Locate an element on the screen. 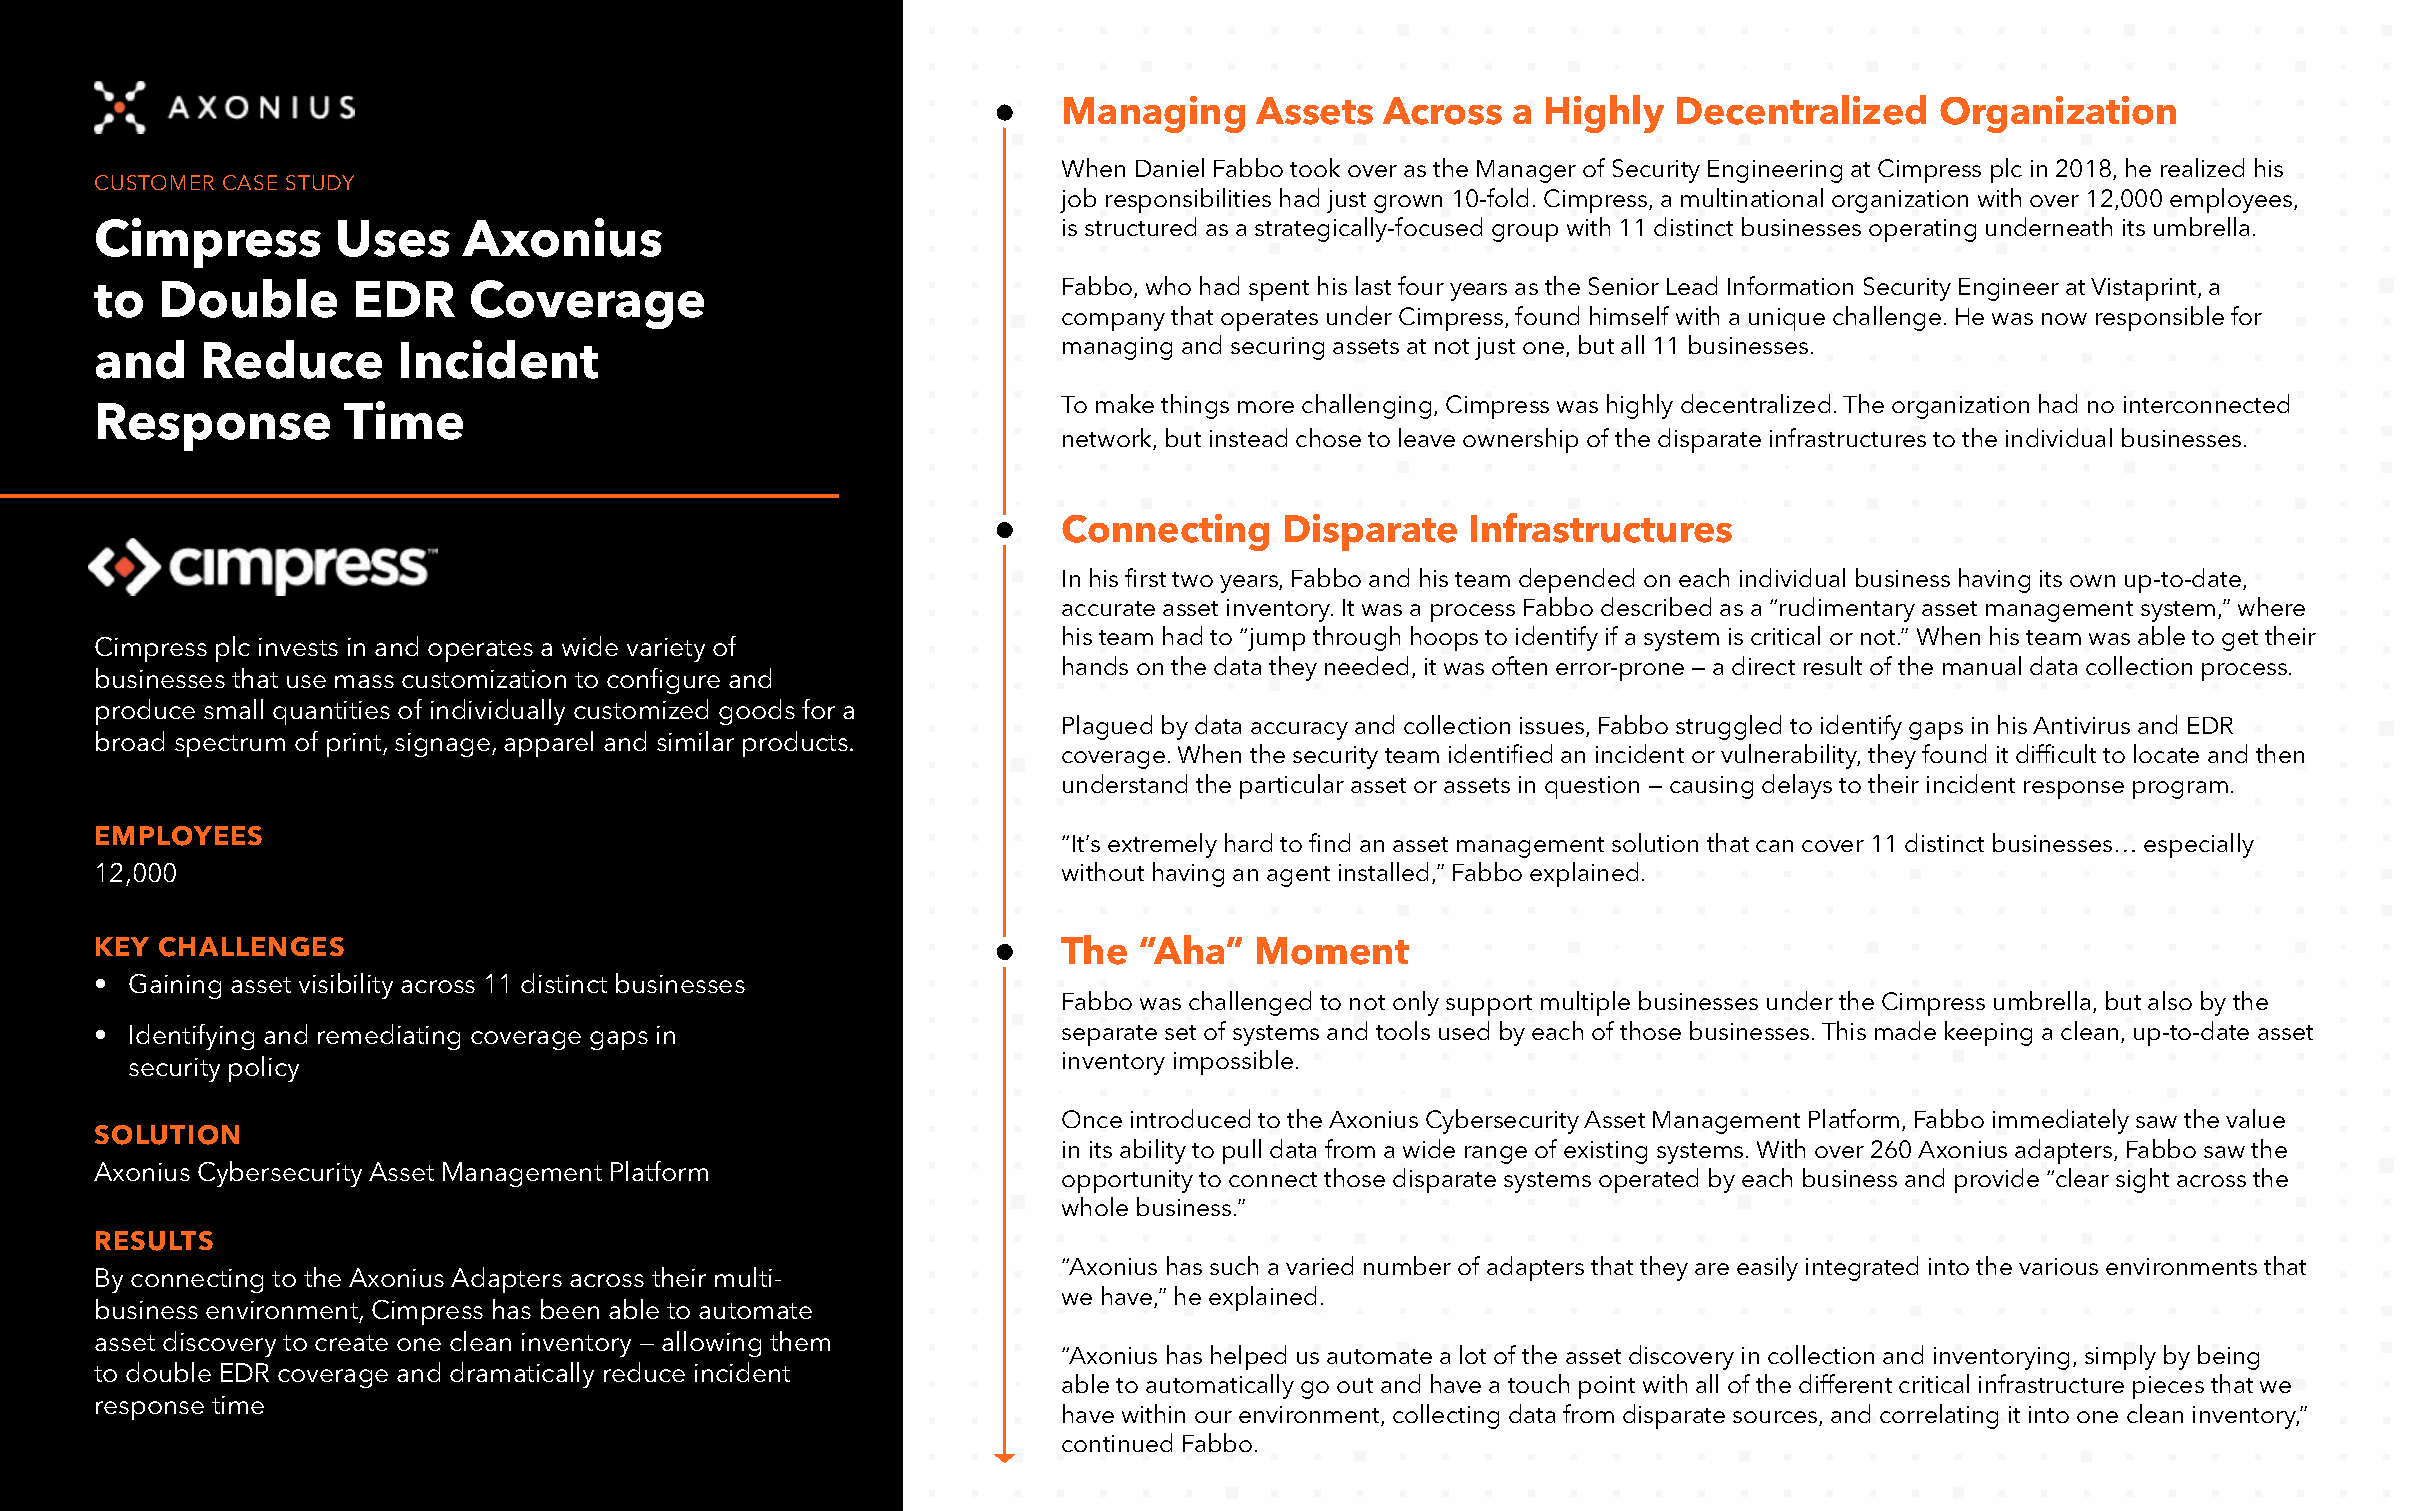 This screenshot has height=1511, width=2418. responsibilities is located at coordinates (1188, 200).
